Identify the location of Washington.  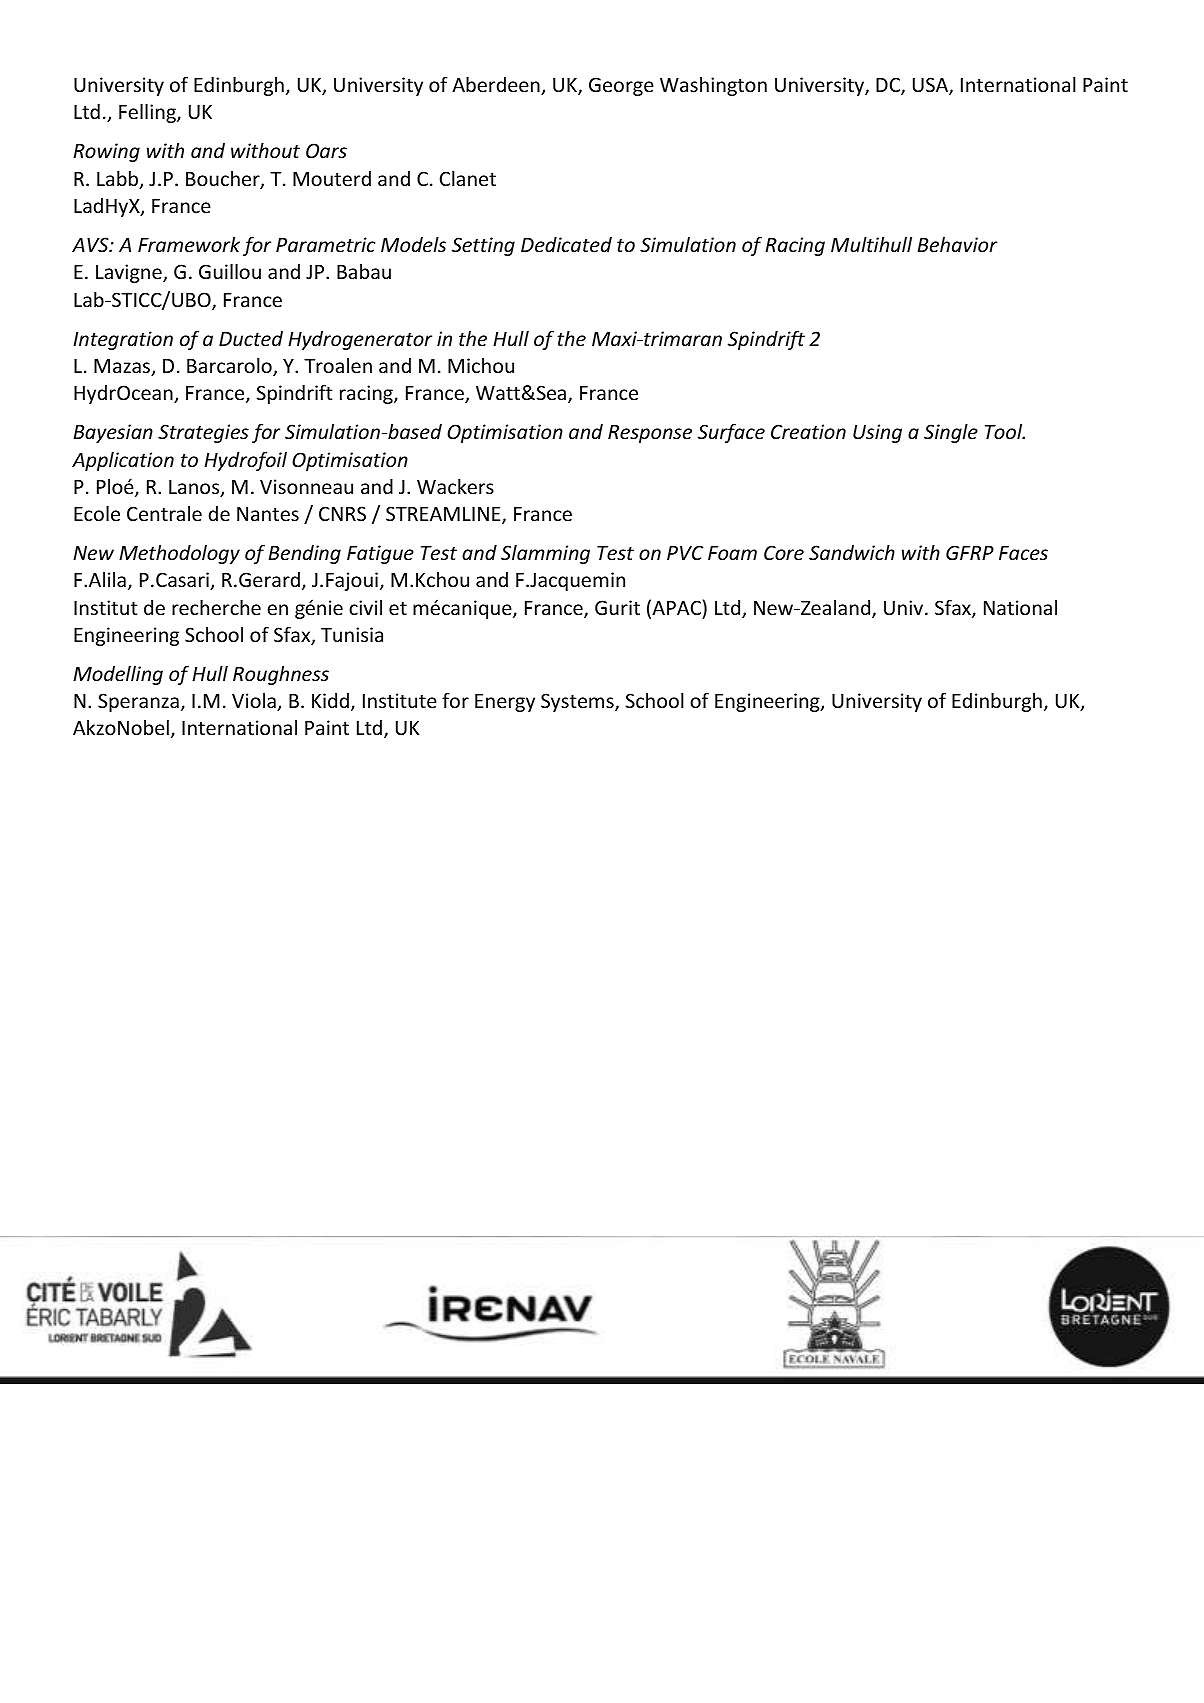
(713, 86).
